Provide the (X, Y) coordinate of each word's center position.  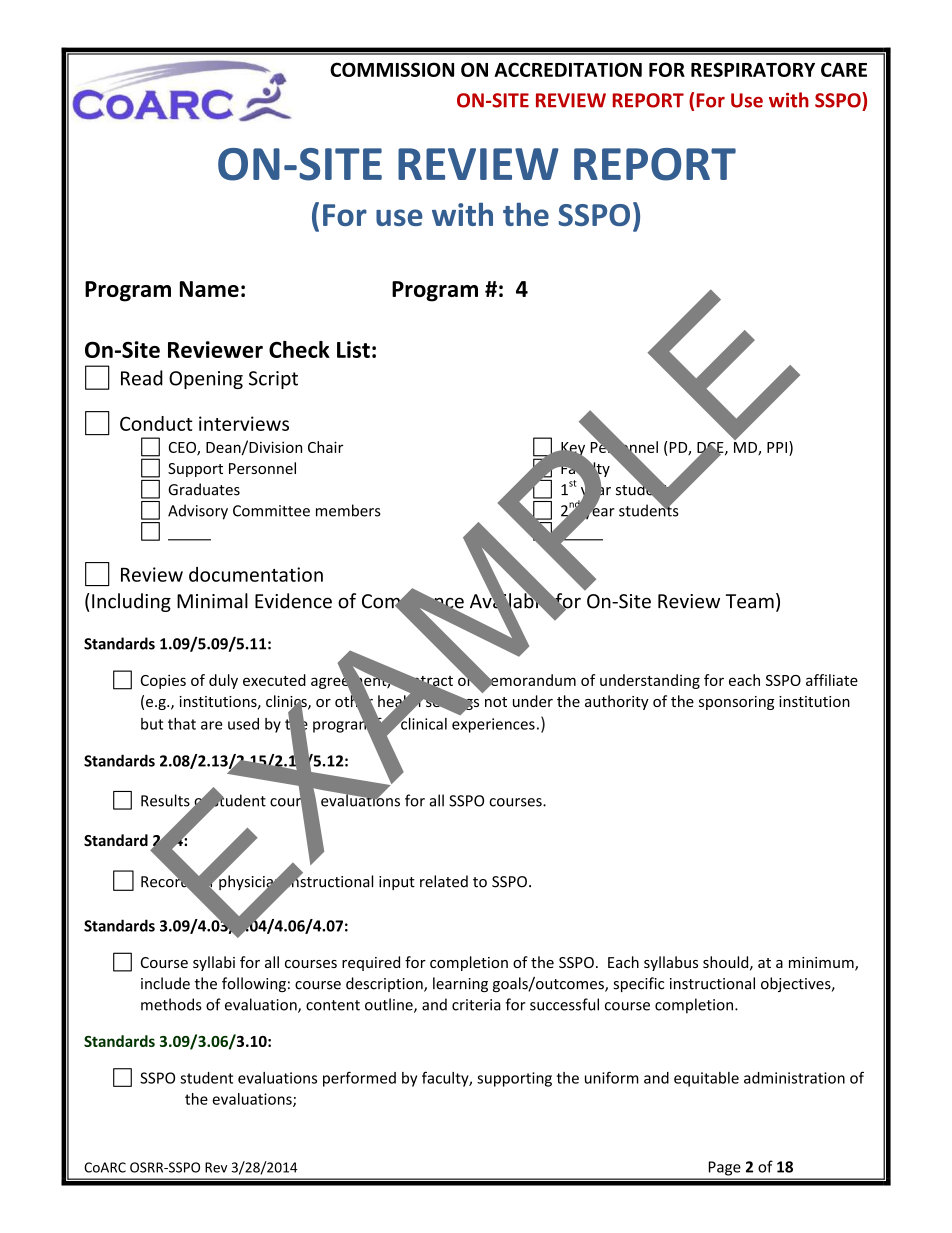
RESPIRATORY (753, 69)
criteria (476, 1005)
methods (171, 1004)
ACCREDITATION (568, 69)
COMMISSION (392, 69)
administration (794, 1078)
